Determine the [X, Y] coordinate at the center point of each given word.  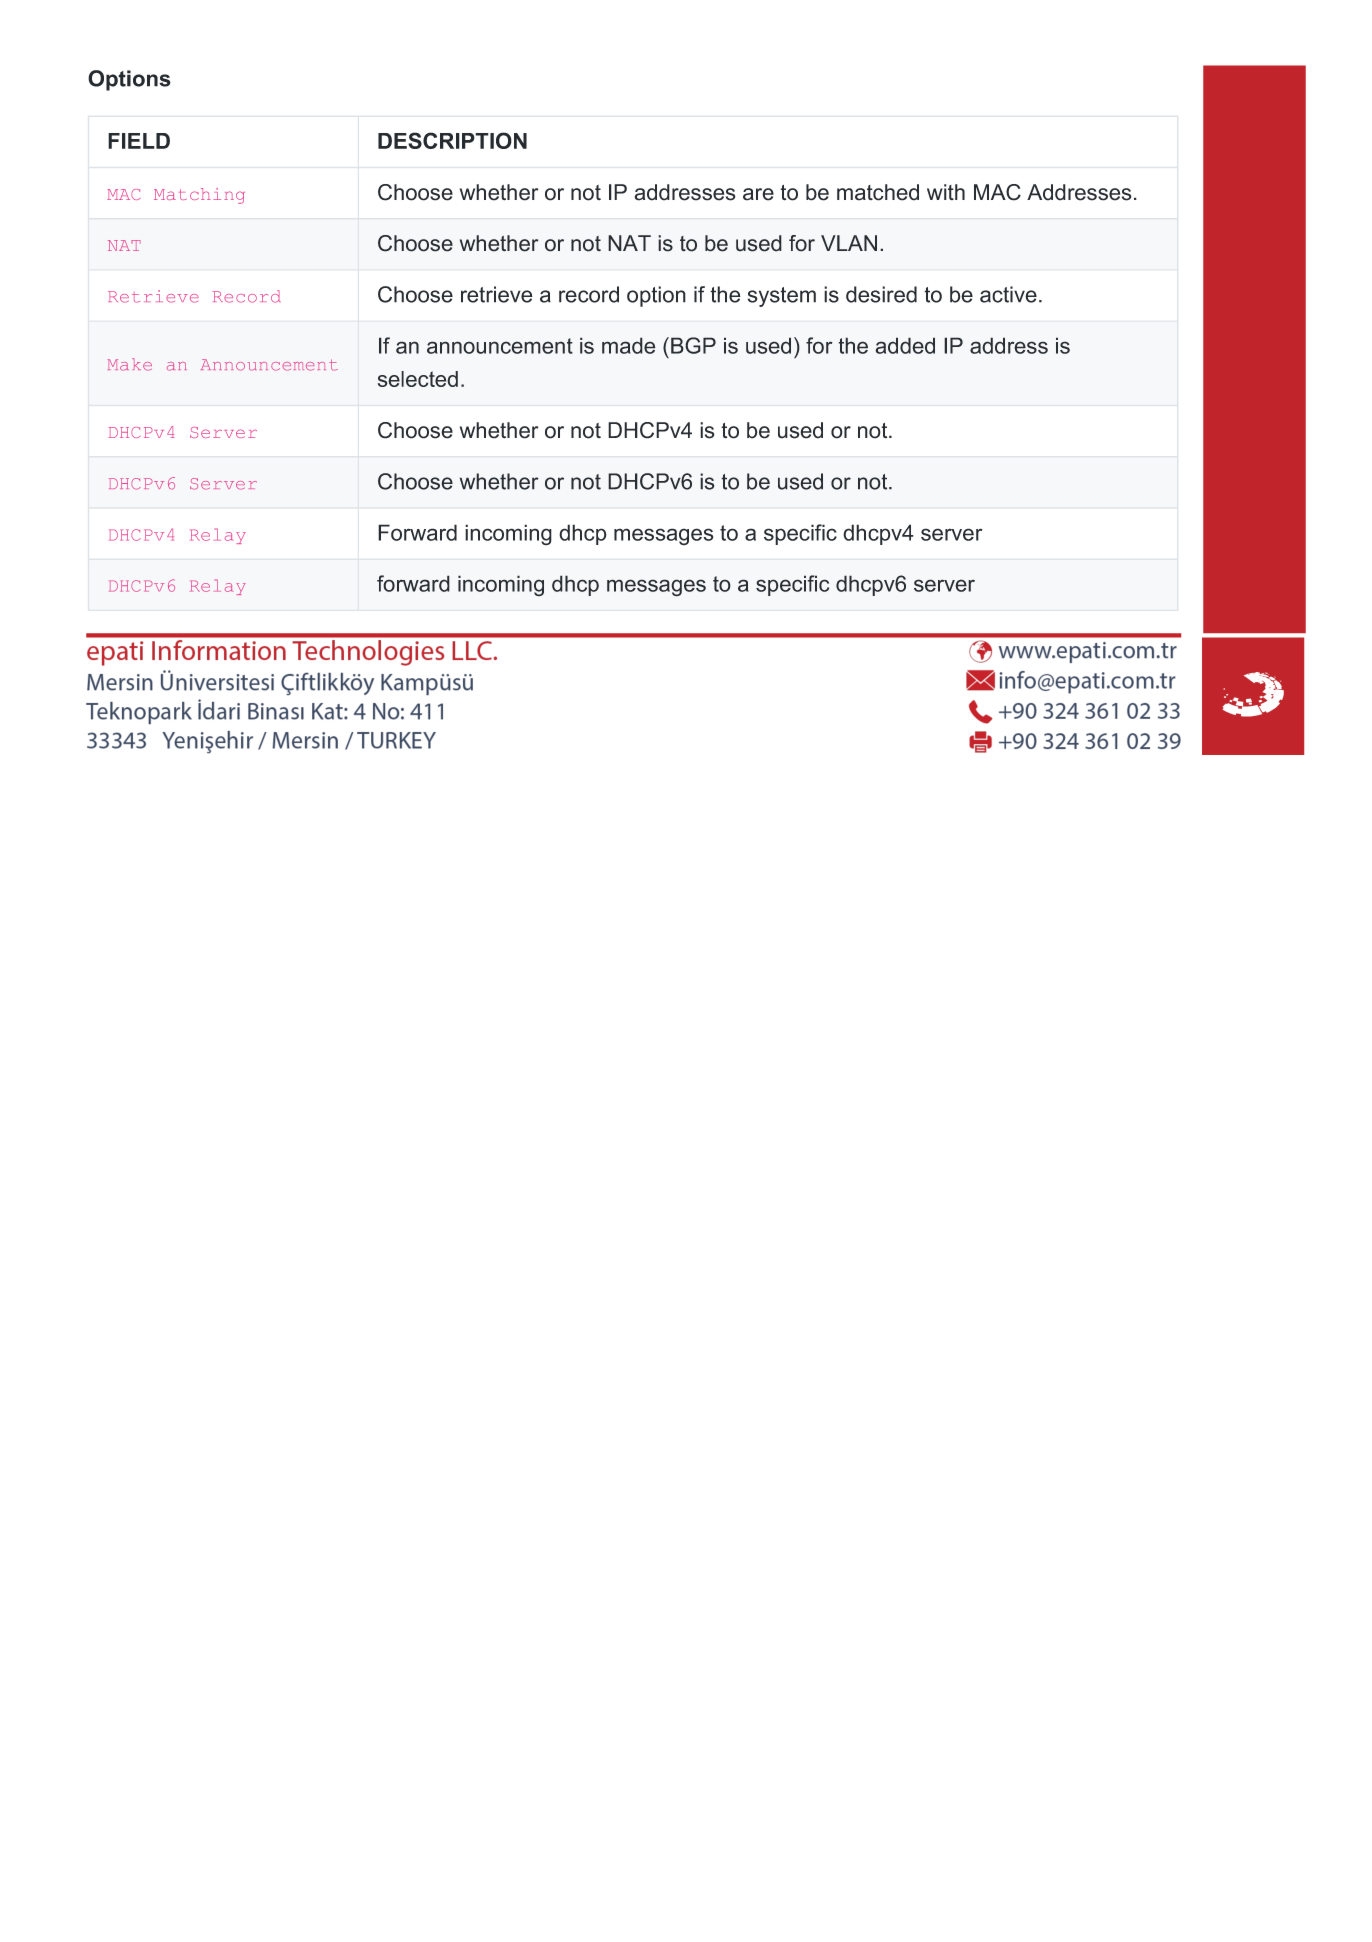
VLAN [849, 243]
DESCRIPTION [452, 140]
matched [878, 192]
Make [130, 364]
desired [881, 294]
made [629, 345]
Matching [199, 196]
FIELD [139, 141]
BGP [693, 345]
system [782, 297]
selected [418, 379]
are [758, 194]
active [1008, 294]
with [946, 192]
